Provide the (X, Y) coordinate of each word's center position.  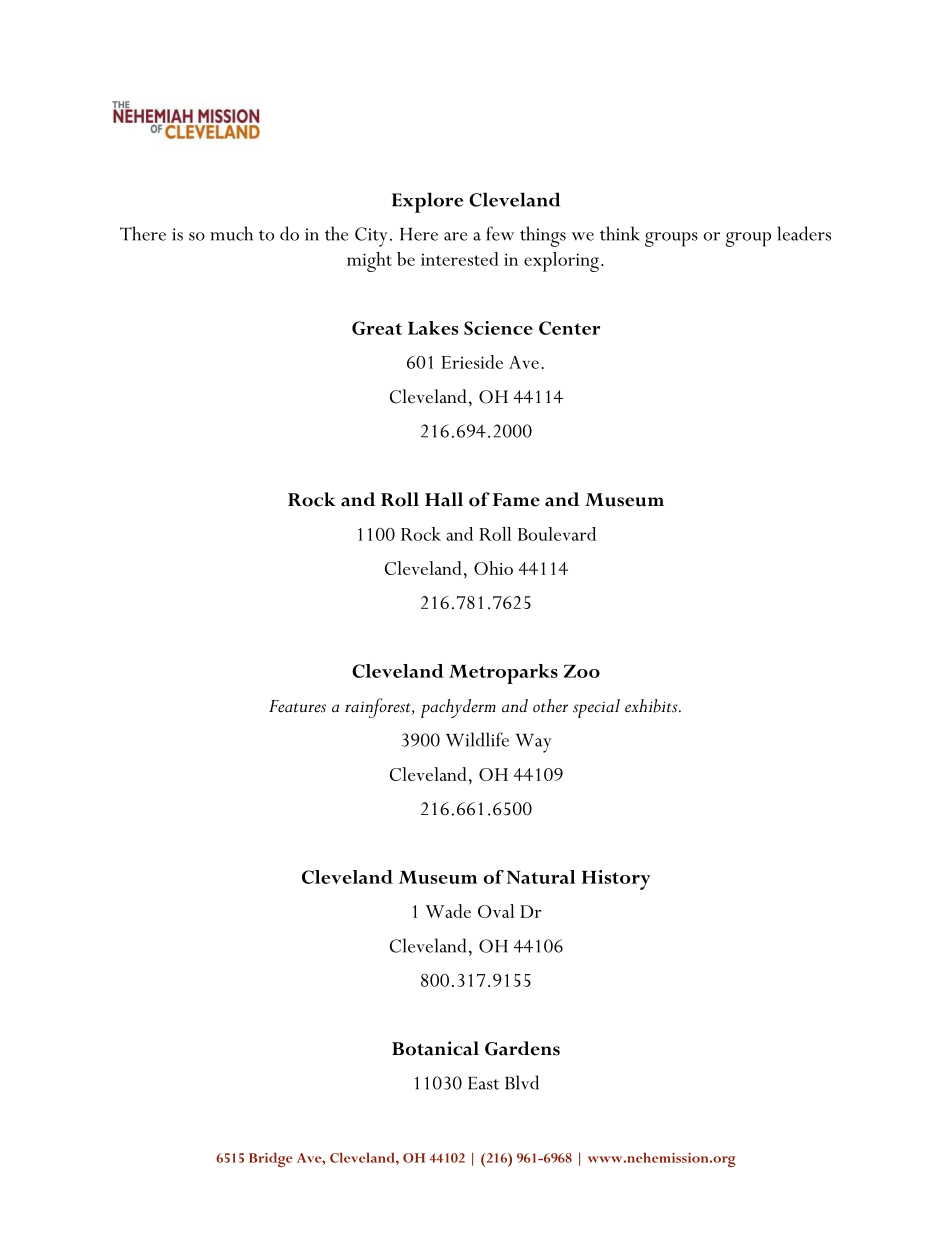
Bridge (271, 1159)
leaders (804, 233)
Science (498, 328)
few (500, 233)
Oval (496, 911)
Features (297, 706)
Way (534, 743)
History (616, 880)
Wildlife (477, 739)
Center (569, 328)
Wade (448, 911)
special (596, 708)
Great (377, 328)
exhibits (652, 706)
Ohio (493, 568)
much (231, 233)
